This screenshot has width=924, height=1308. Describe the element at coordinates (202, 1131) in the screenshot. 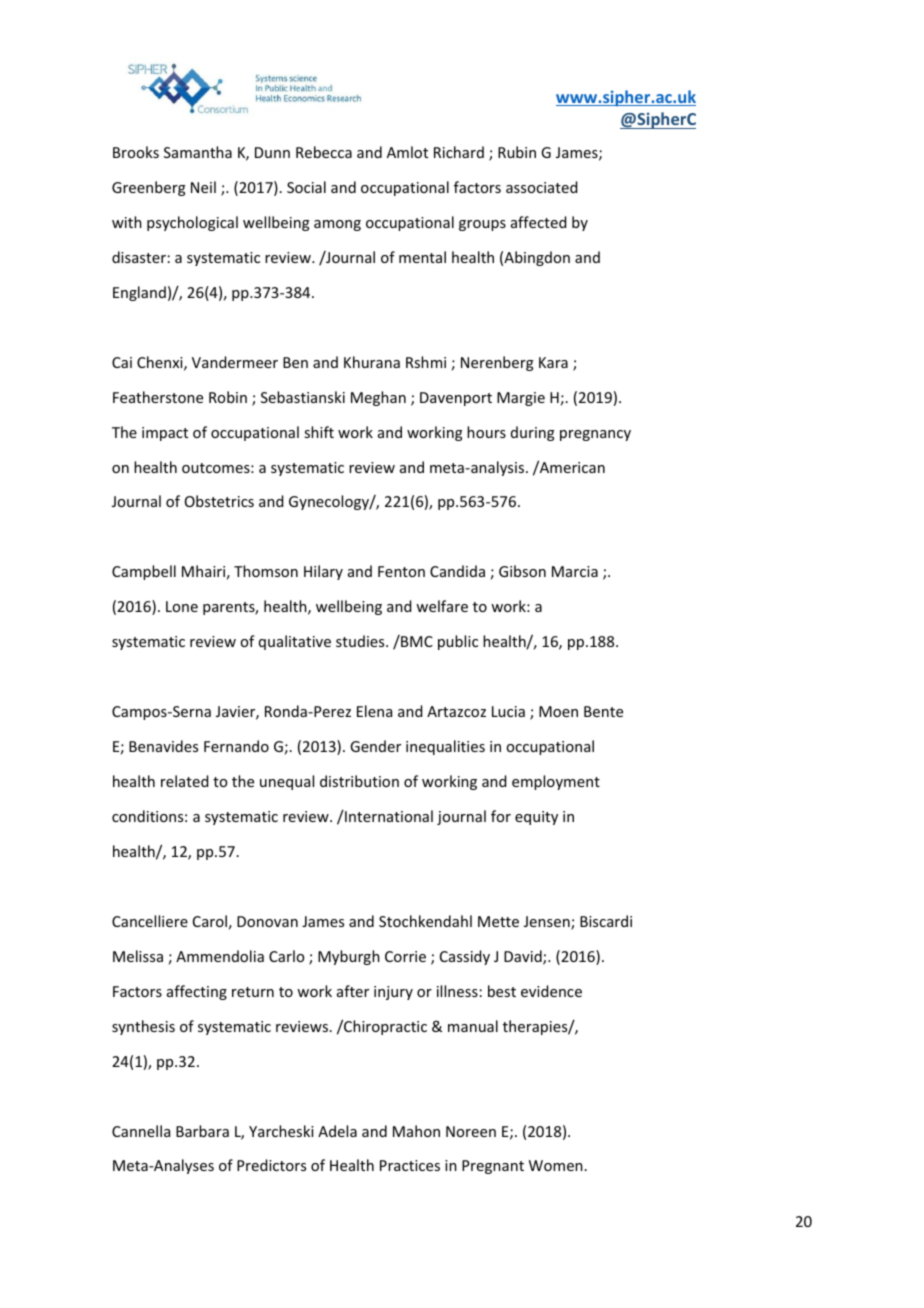

I see `Barbara` at that location.
